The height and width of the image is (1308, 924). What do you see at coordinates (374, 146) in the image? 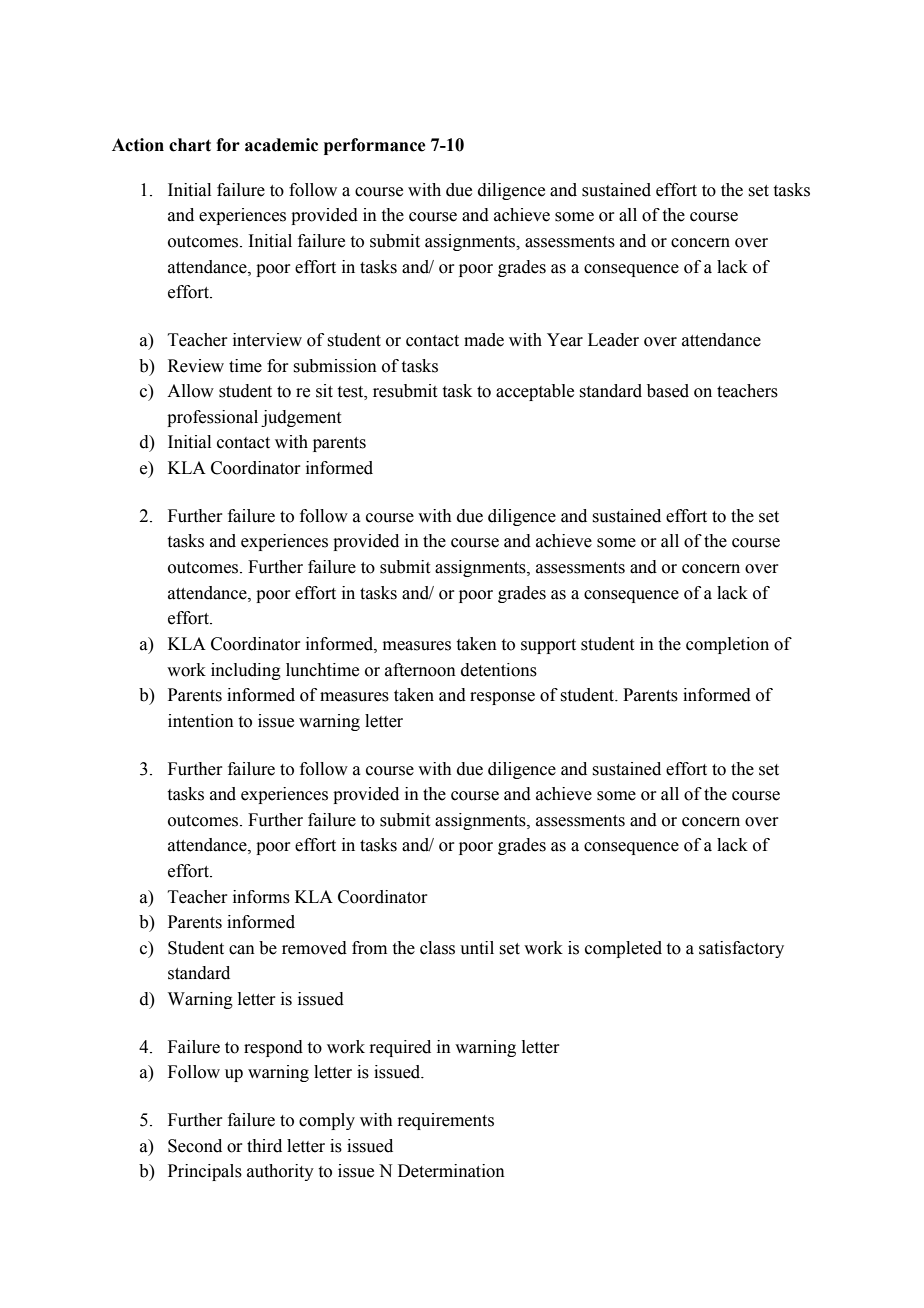
I see `performance` at bounding box center [374, 146].
